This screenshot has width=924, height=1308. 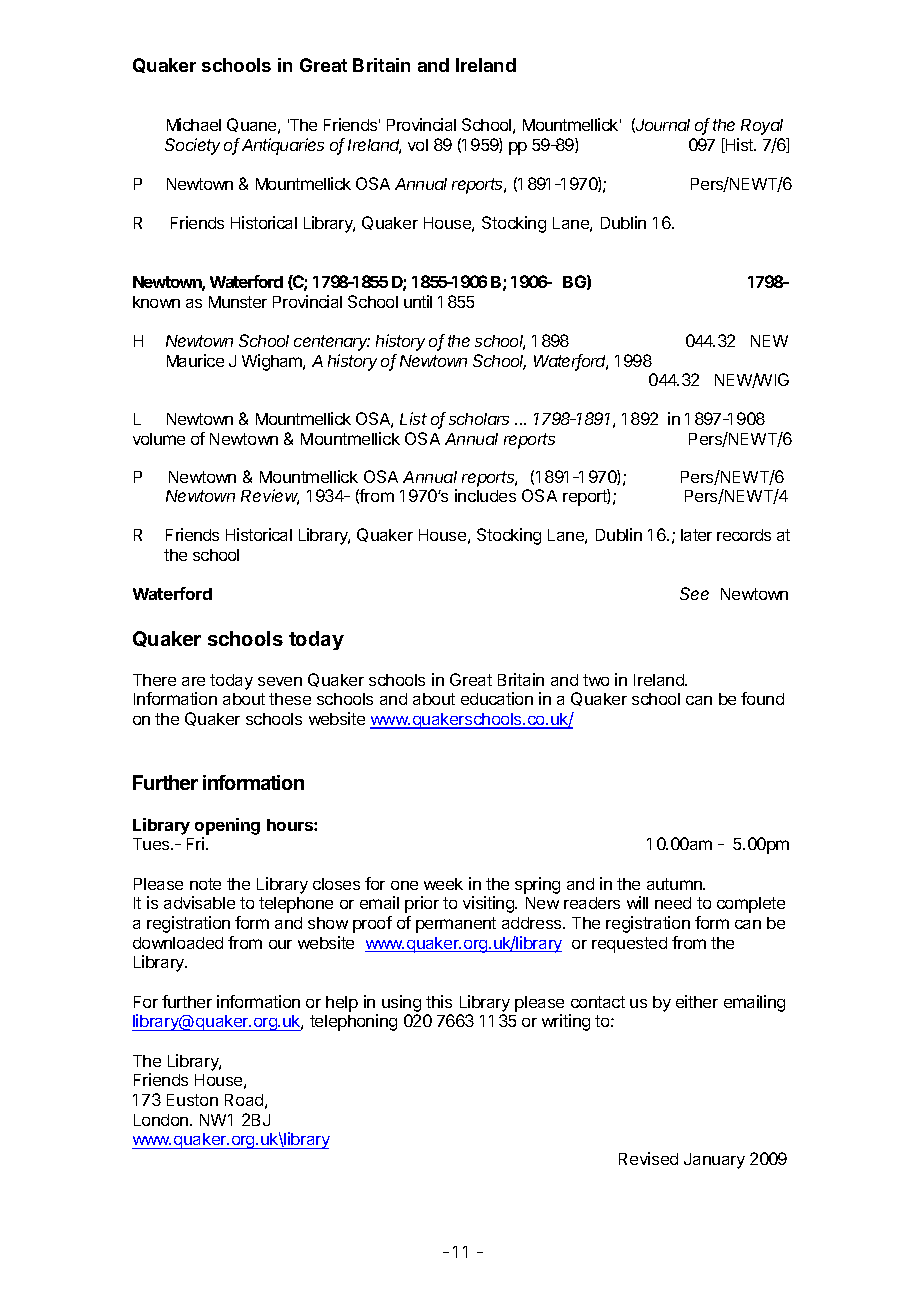 I want to click on later, so click(x=696, y=535).
